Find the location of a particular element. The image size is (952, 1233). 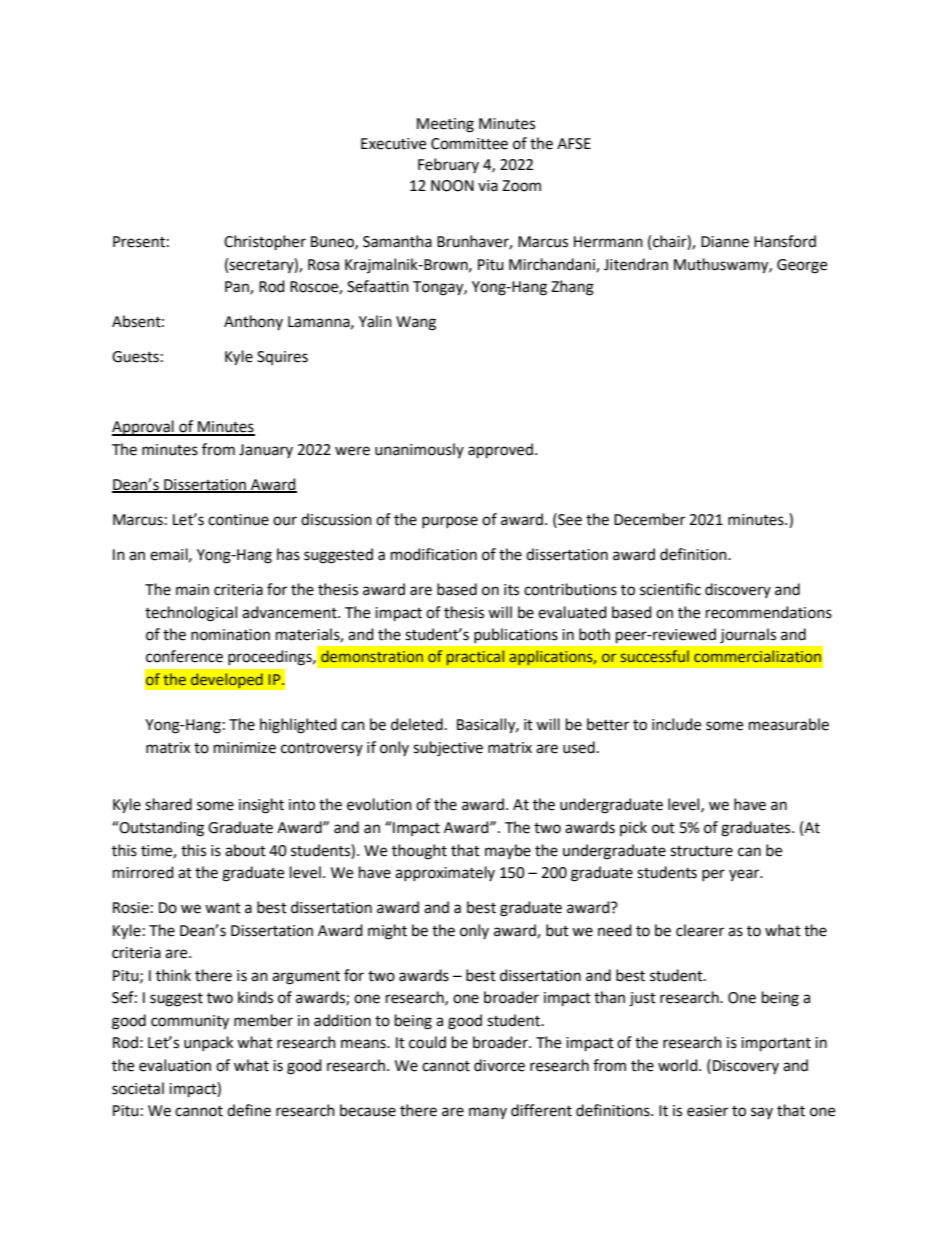

practical is located at coordinates (475, 658).
